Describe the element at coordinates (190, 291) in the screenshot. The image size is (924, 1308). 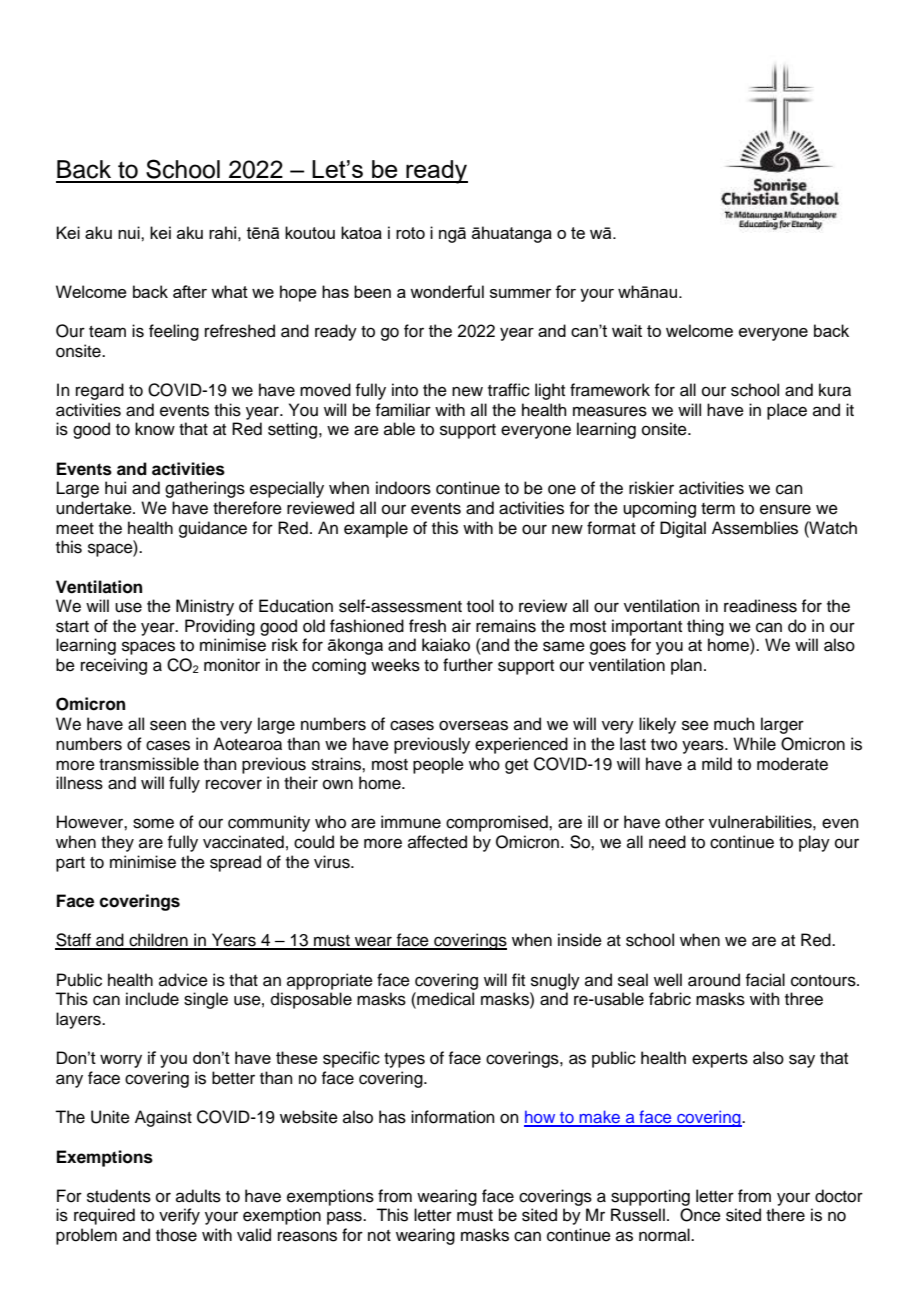
I see `after` at that location.
